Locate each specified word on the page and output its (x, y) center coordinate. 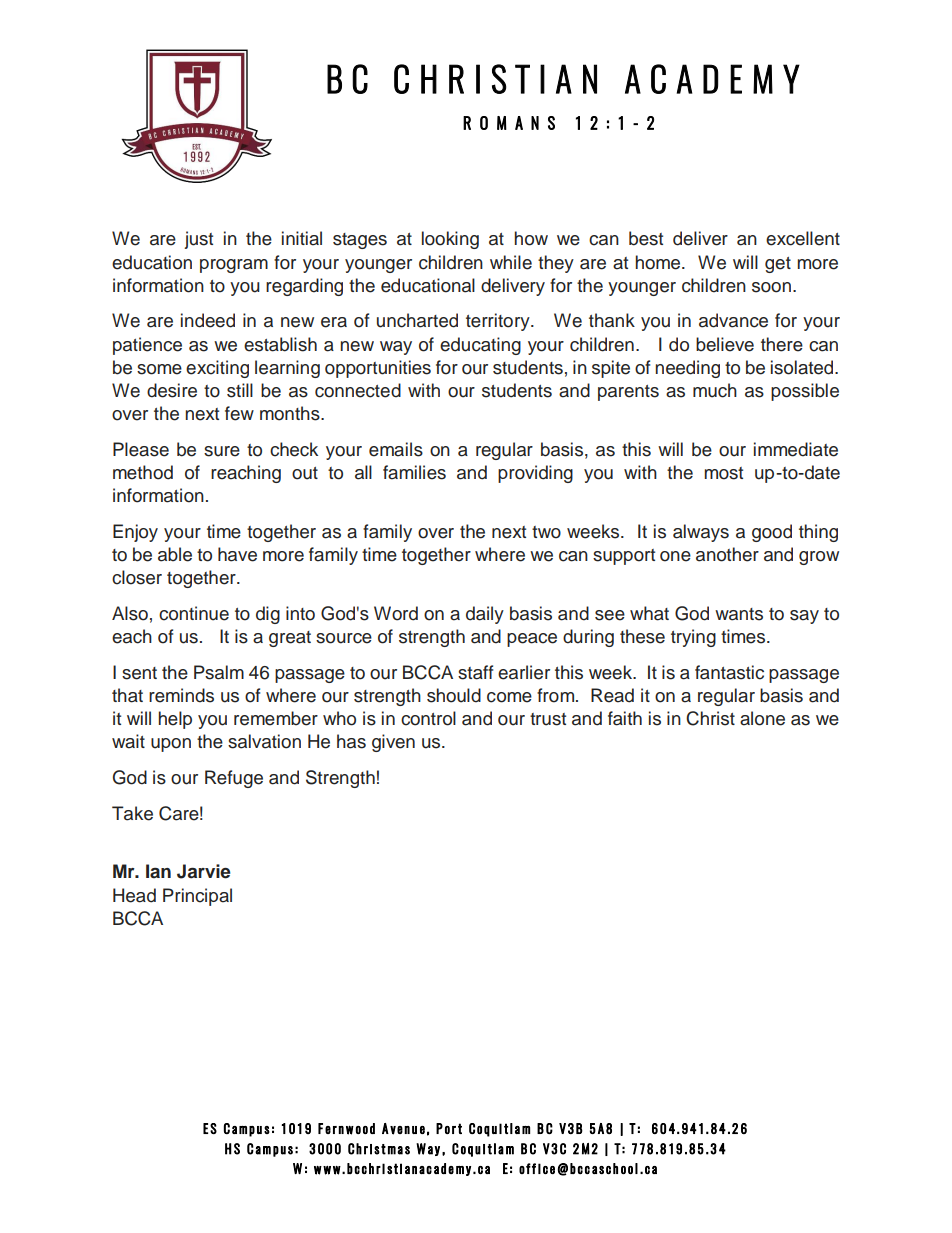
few (239, 413)
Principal (197, 897)
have (237, 554)
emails (396, 449)
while (511, 262)
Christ (710, 718)
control (428, 718)
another (727, 554)
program (234, 266)
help (175, 720)
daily (485, 615)
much (715, 390)
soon (771, 287)
